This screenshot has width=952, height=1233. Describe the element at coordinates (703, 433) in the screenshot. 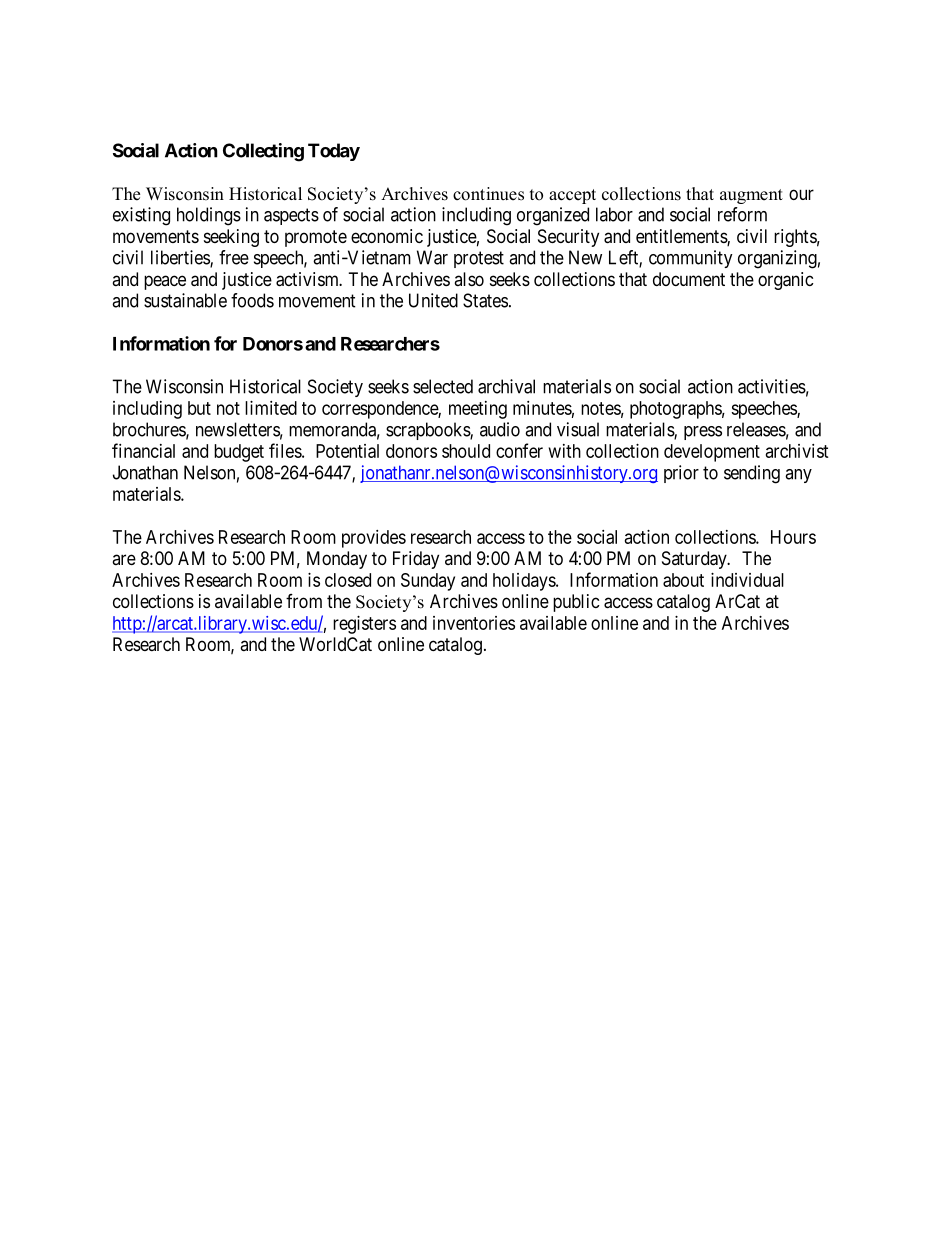

I see `press` at that location.
